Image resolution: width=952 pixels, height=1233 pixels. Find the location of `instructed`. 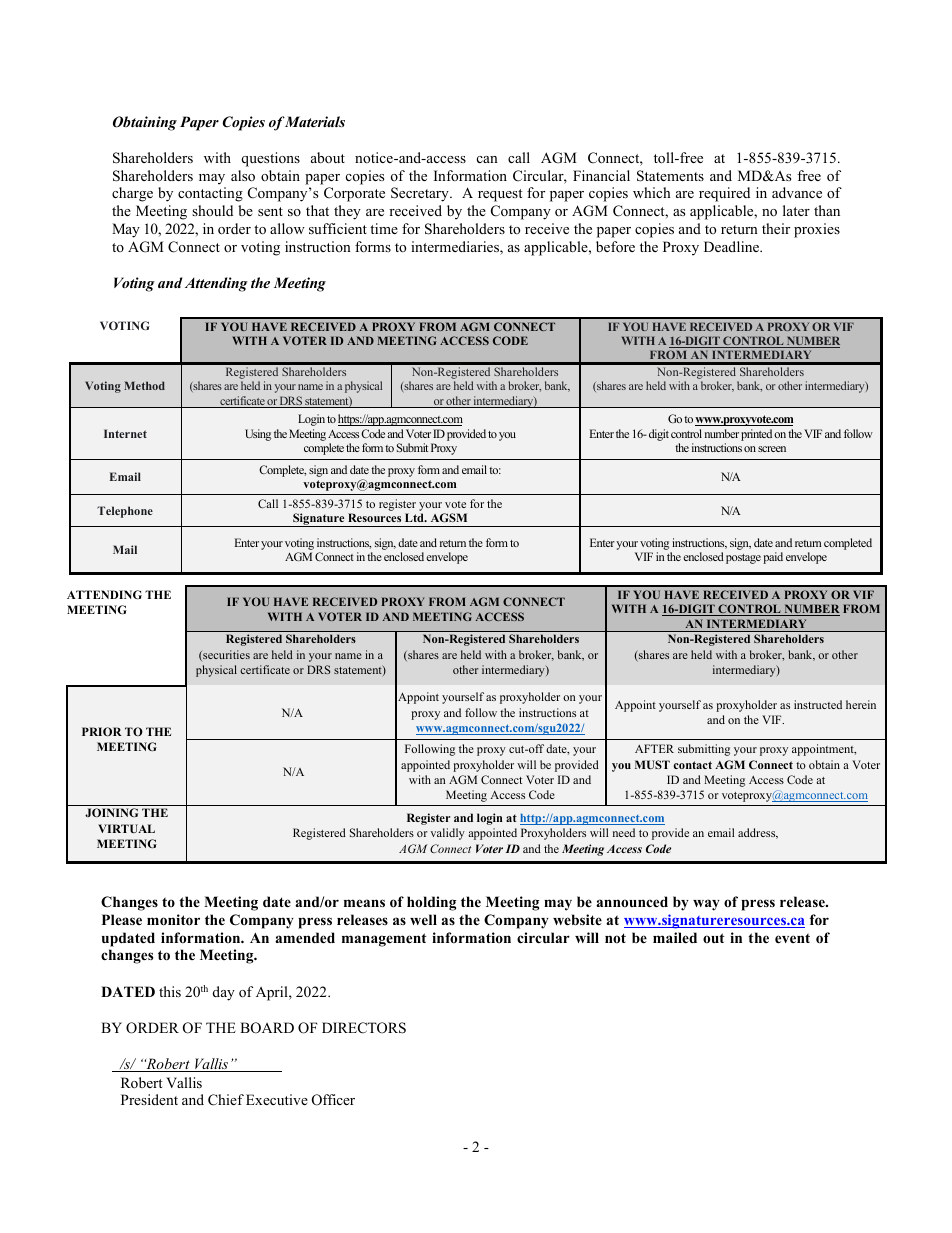

instructed is located at coordinates (818, 704).
